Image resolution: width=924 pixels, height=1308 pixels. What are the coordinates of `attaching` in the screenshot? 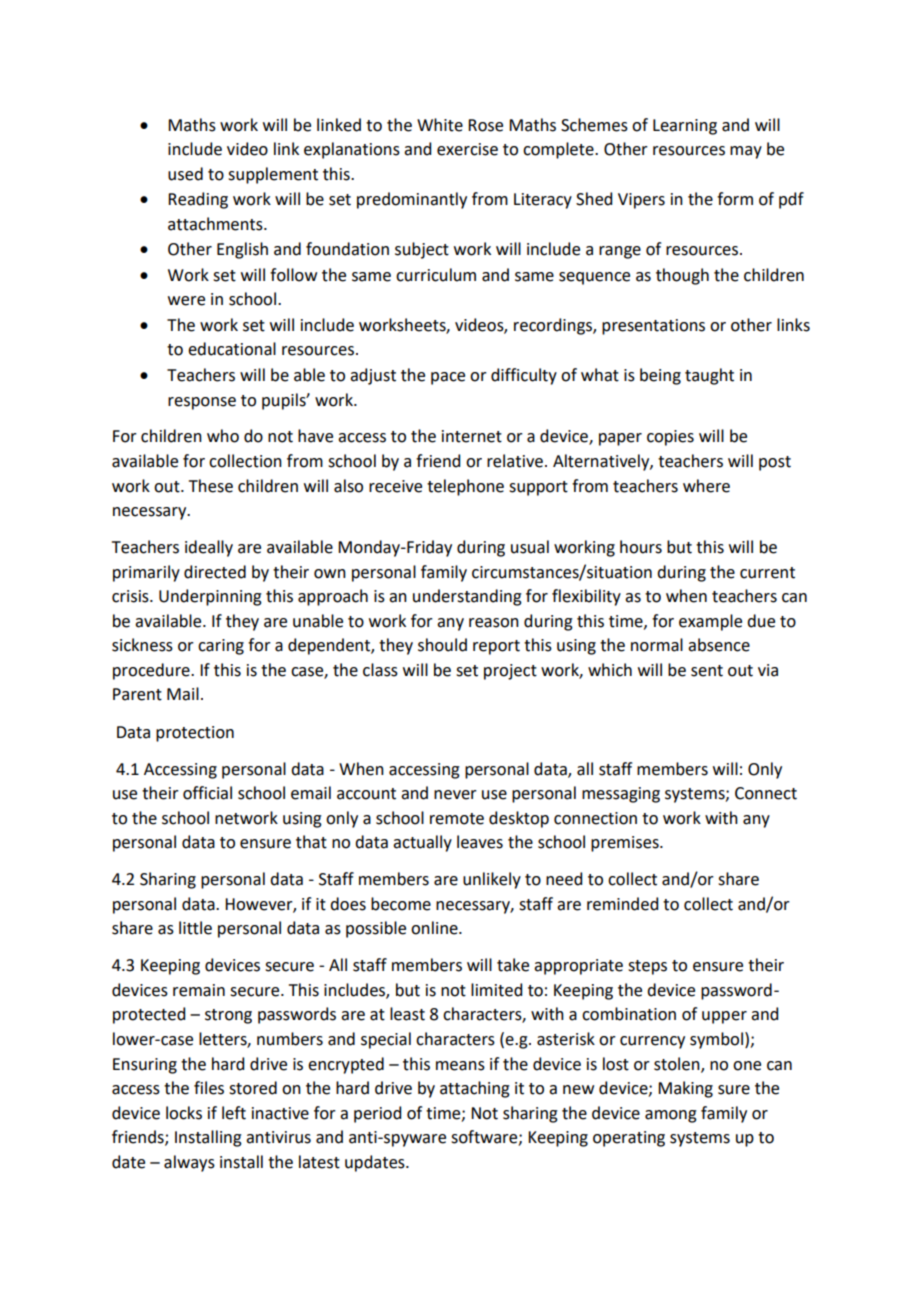 It's located at (475, 1089).
